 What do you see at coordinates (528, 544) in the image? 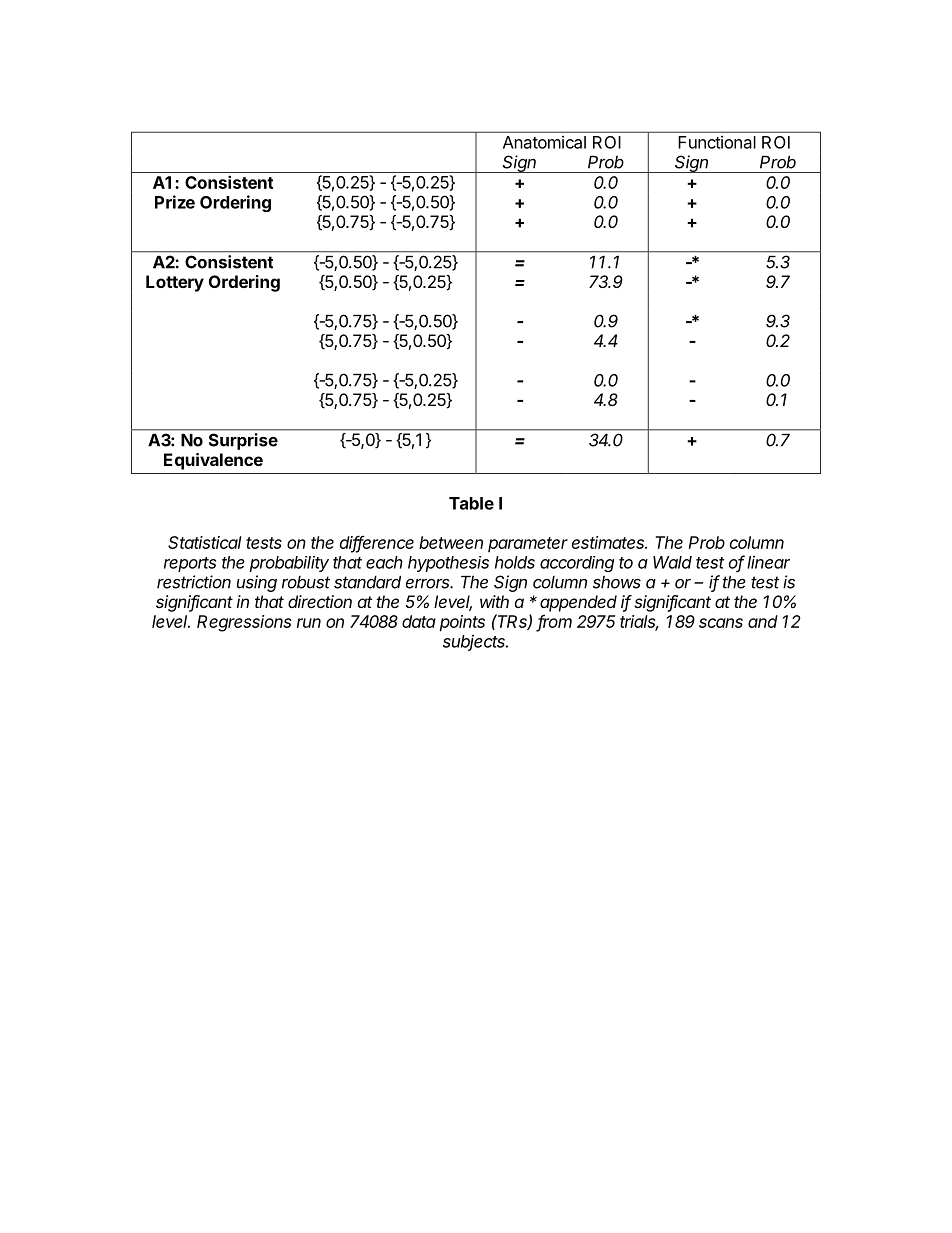
I see `parameter` at bounding box center [528, 544].
